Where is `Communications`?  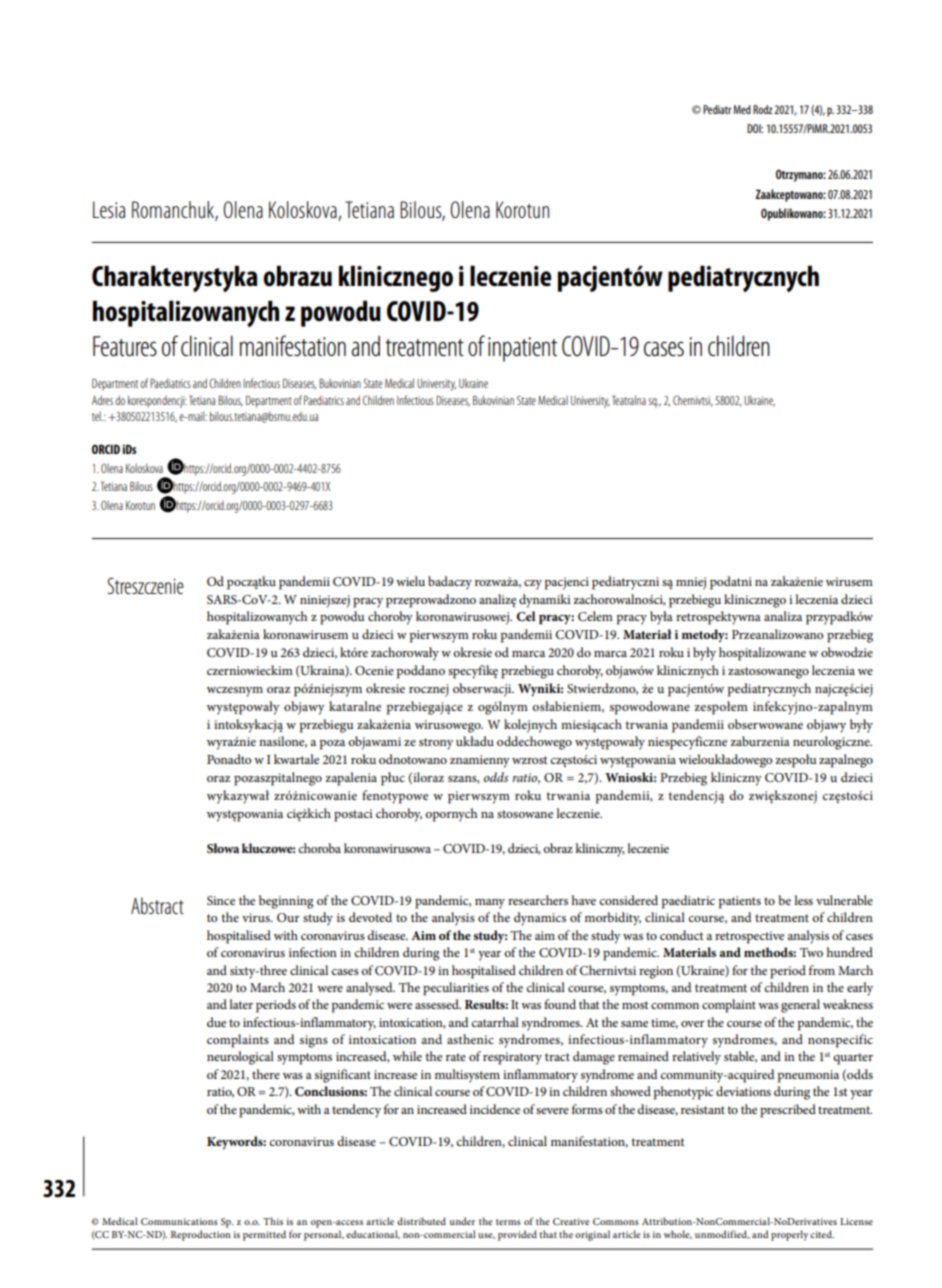 Communications is located at coordinates (179, 1221).
